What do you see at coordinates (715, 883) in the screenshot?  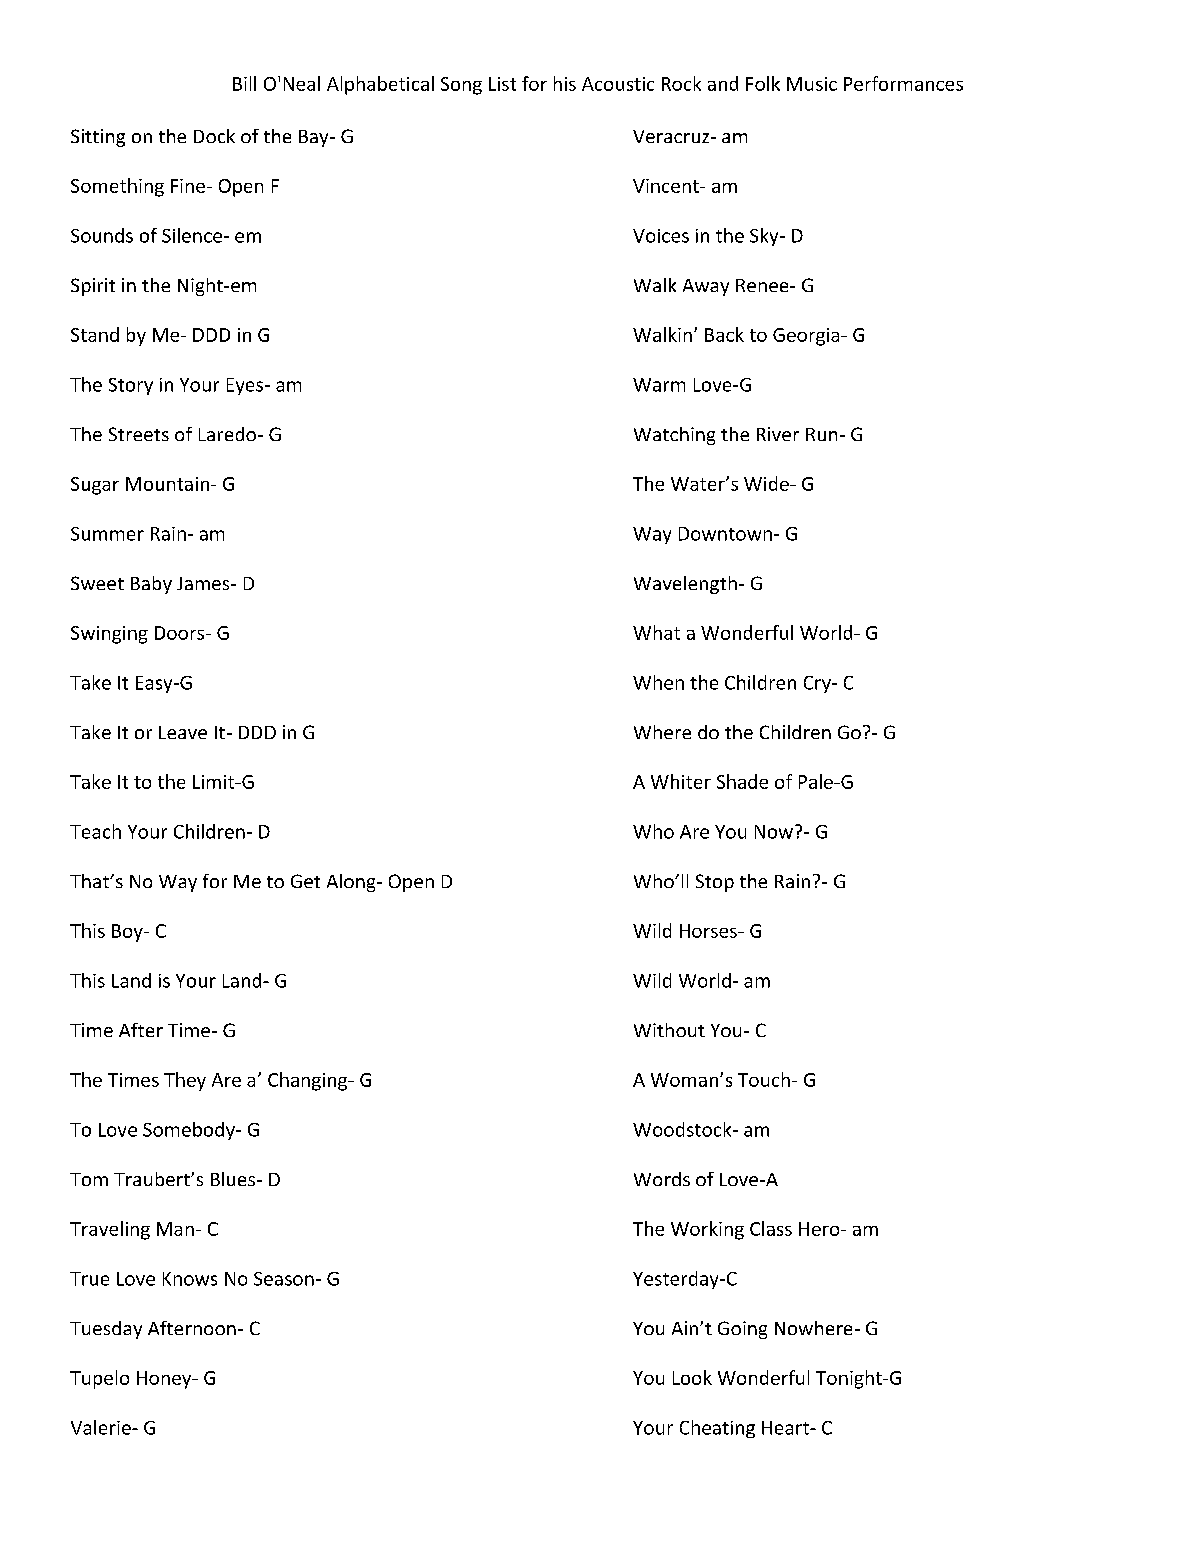 I see `Stop` at bounding box center [715, 883].
